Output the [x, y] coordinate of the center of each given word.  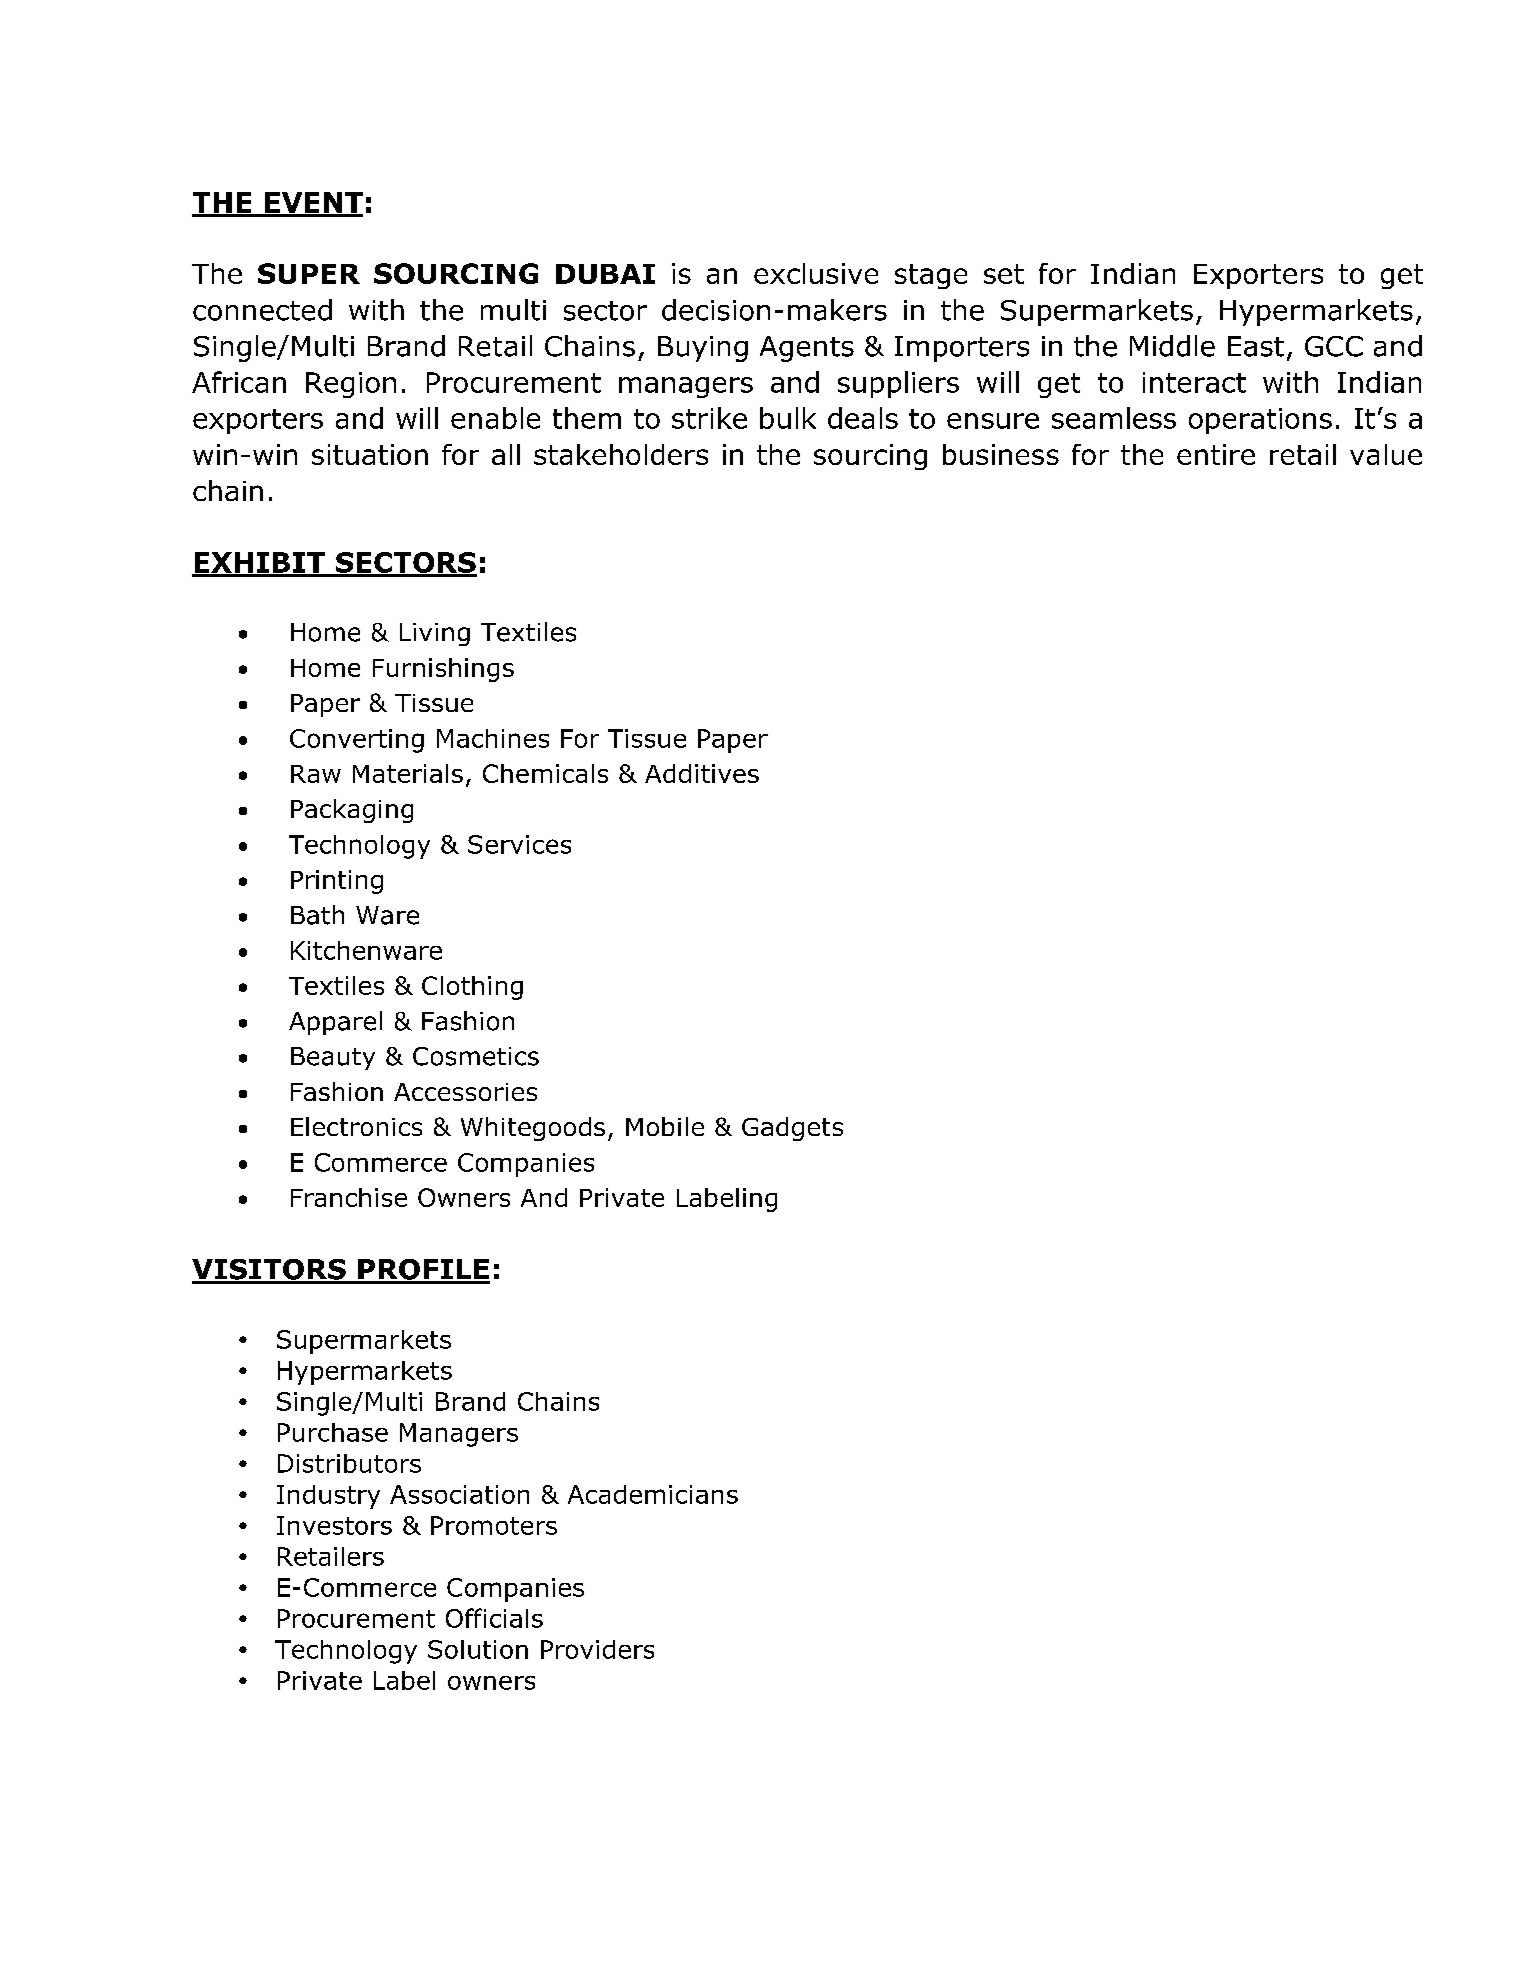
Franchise [349, 1197]
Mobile [665, 1126]
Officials [494, 1618]
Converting [357, 741]
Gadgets [792, 1129]
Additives [702, 773]
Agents [807, 349]
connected [262, 310]
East [1256, 346]
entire [1216, 454]
